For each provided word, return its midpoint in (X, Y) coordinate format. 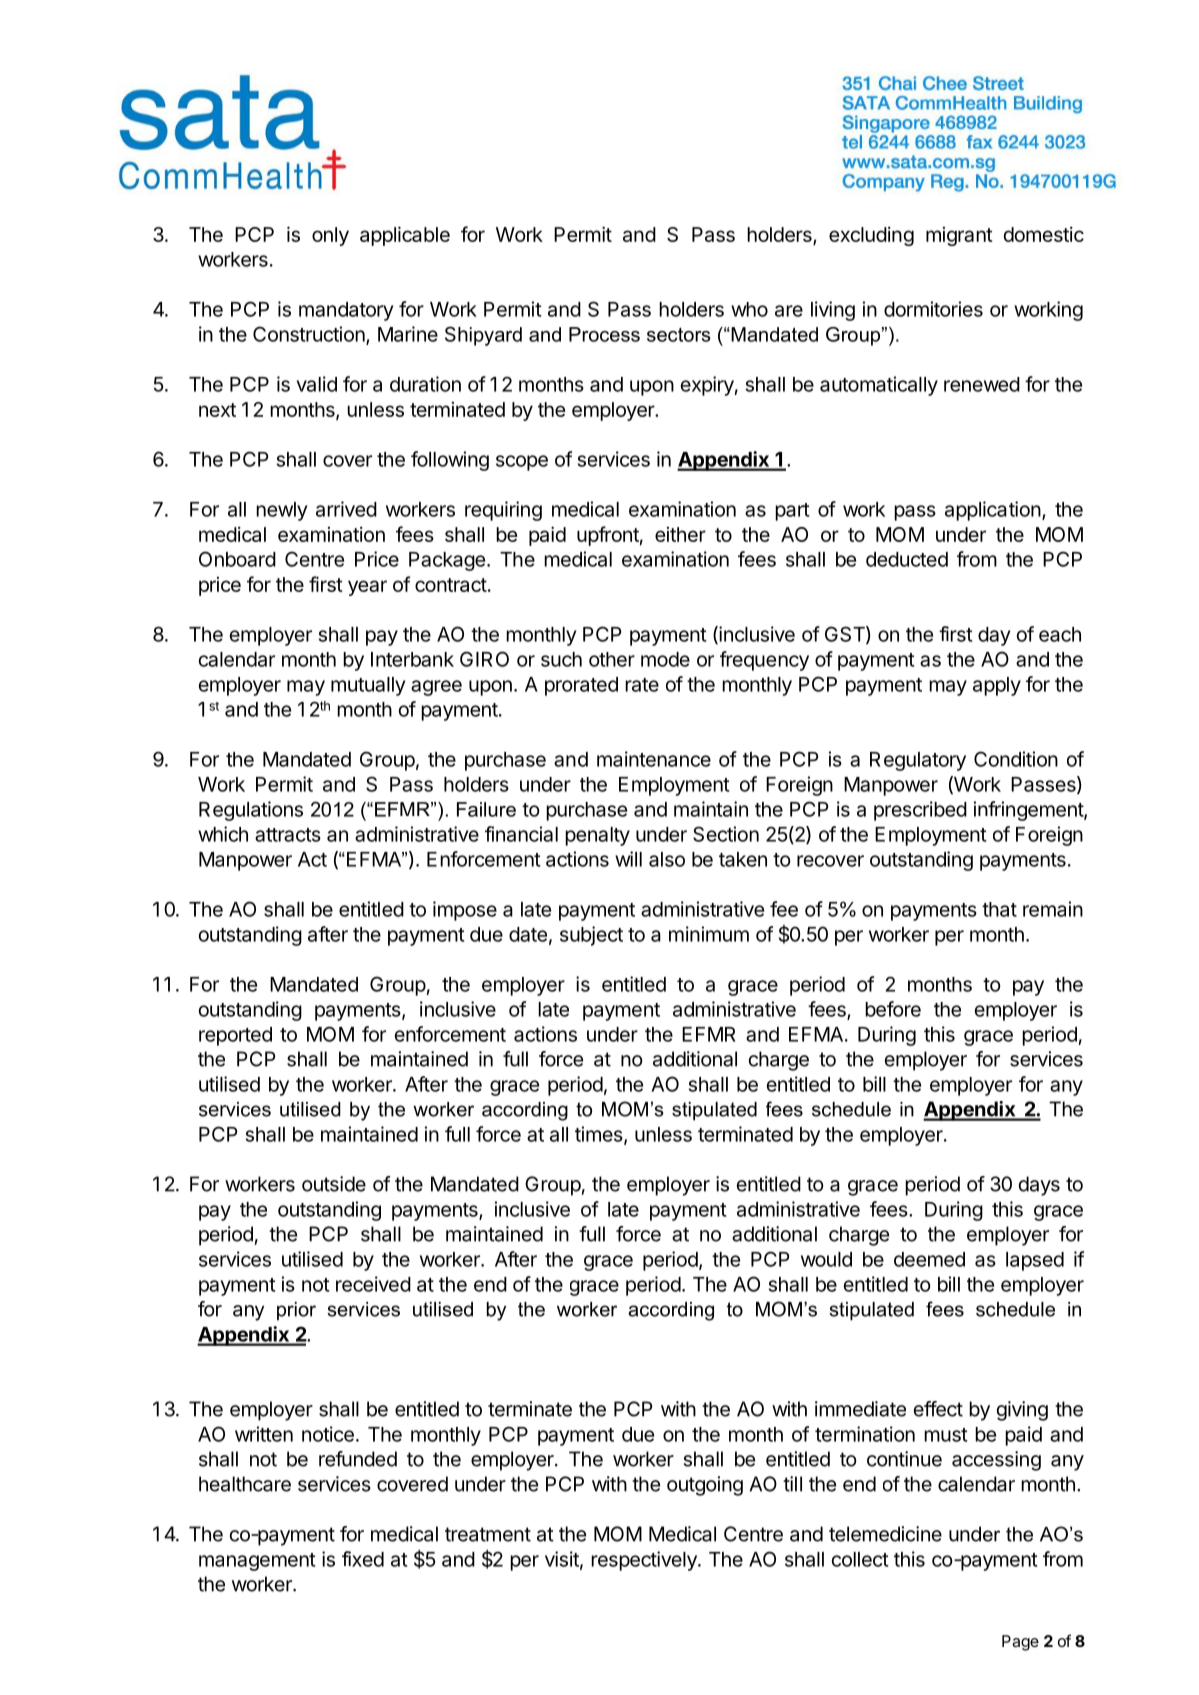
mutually (368, 686)
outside (334, 1184)
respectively (645, 1561)
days (1039, 1186)
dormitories (933, 309)
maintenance (654, 759)
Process (604, 334)
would (826, 1259)
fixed (363, 1559)
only (330, 236)
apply (997, 686)
